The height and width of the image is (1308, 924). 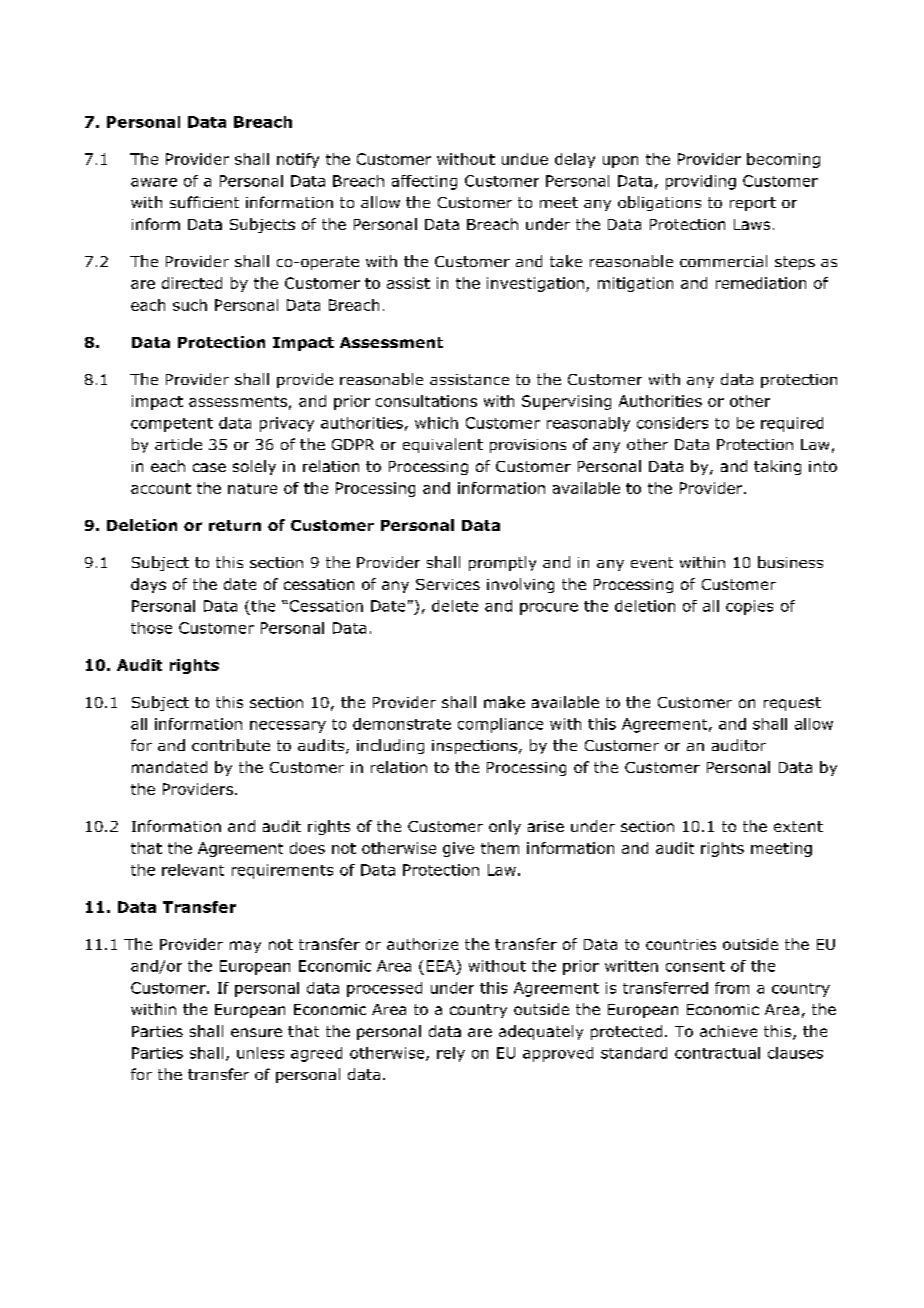 What do you see at coordinates (204, 202) in the image?
I see `sufficient` at bounding box center [204, 202].
